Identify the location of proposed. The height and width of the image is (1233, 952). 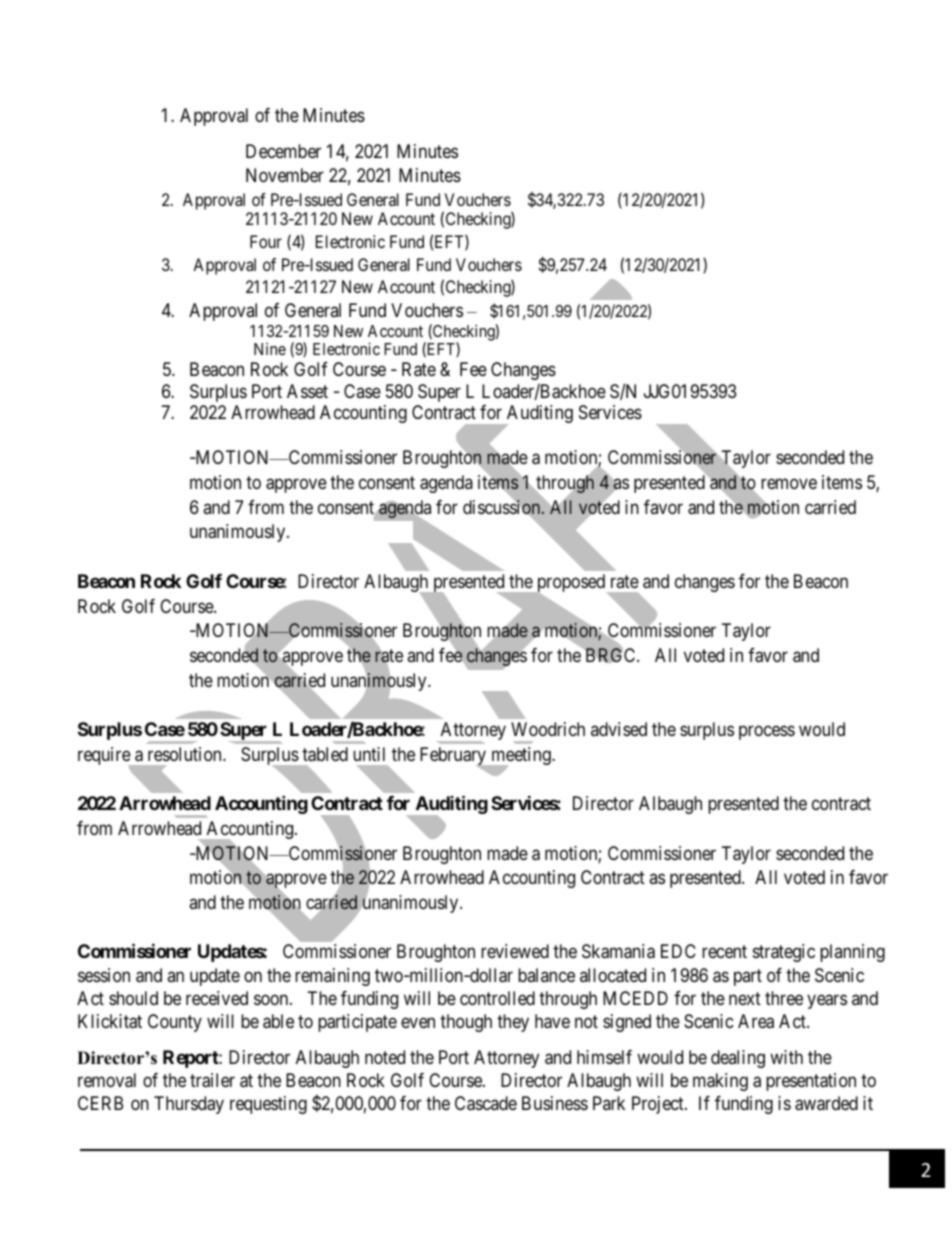
(569, 584).
